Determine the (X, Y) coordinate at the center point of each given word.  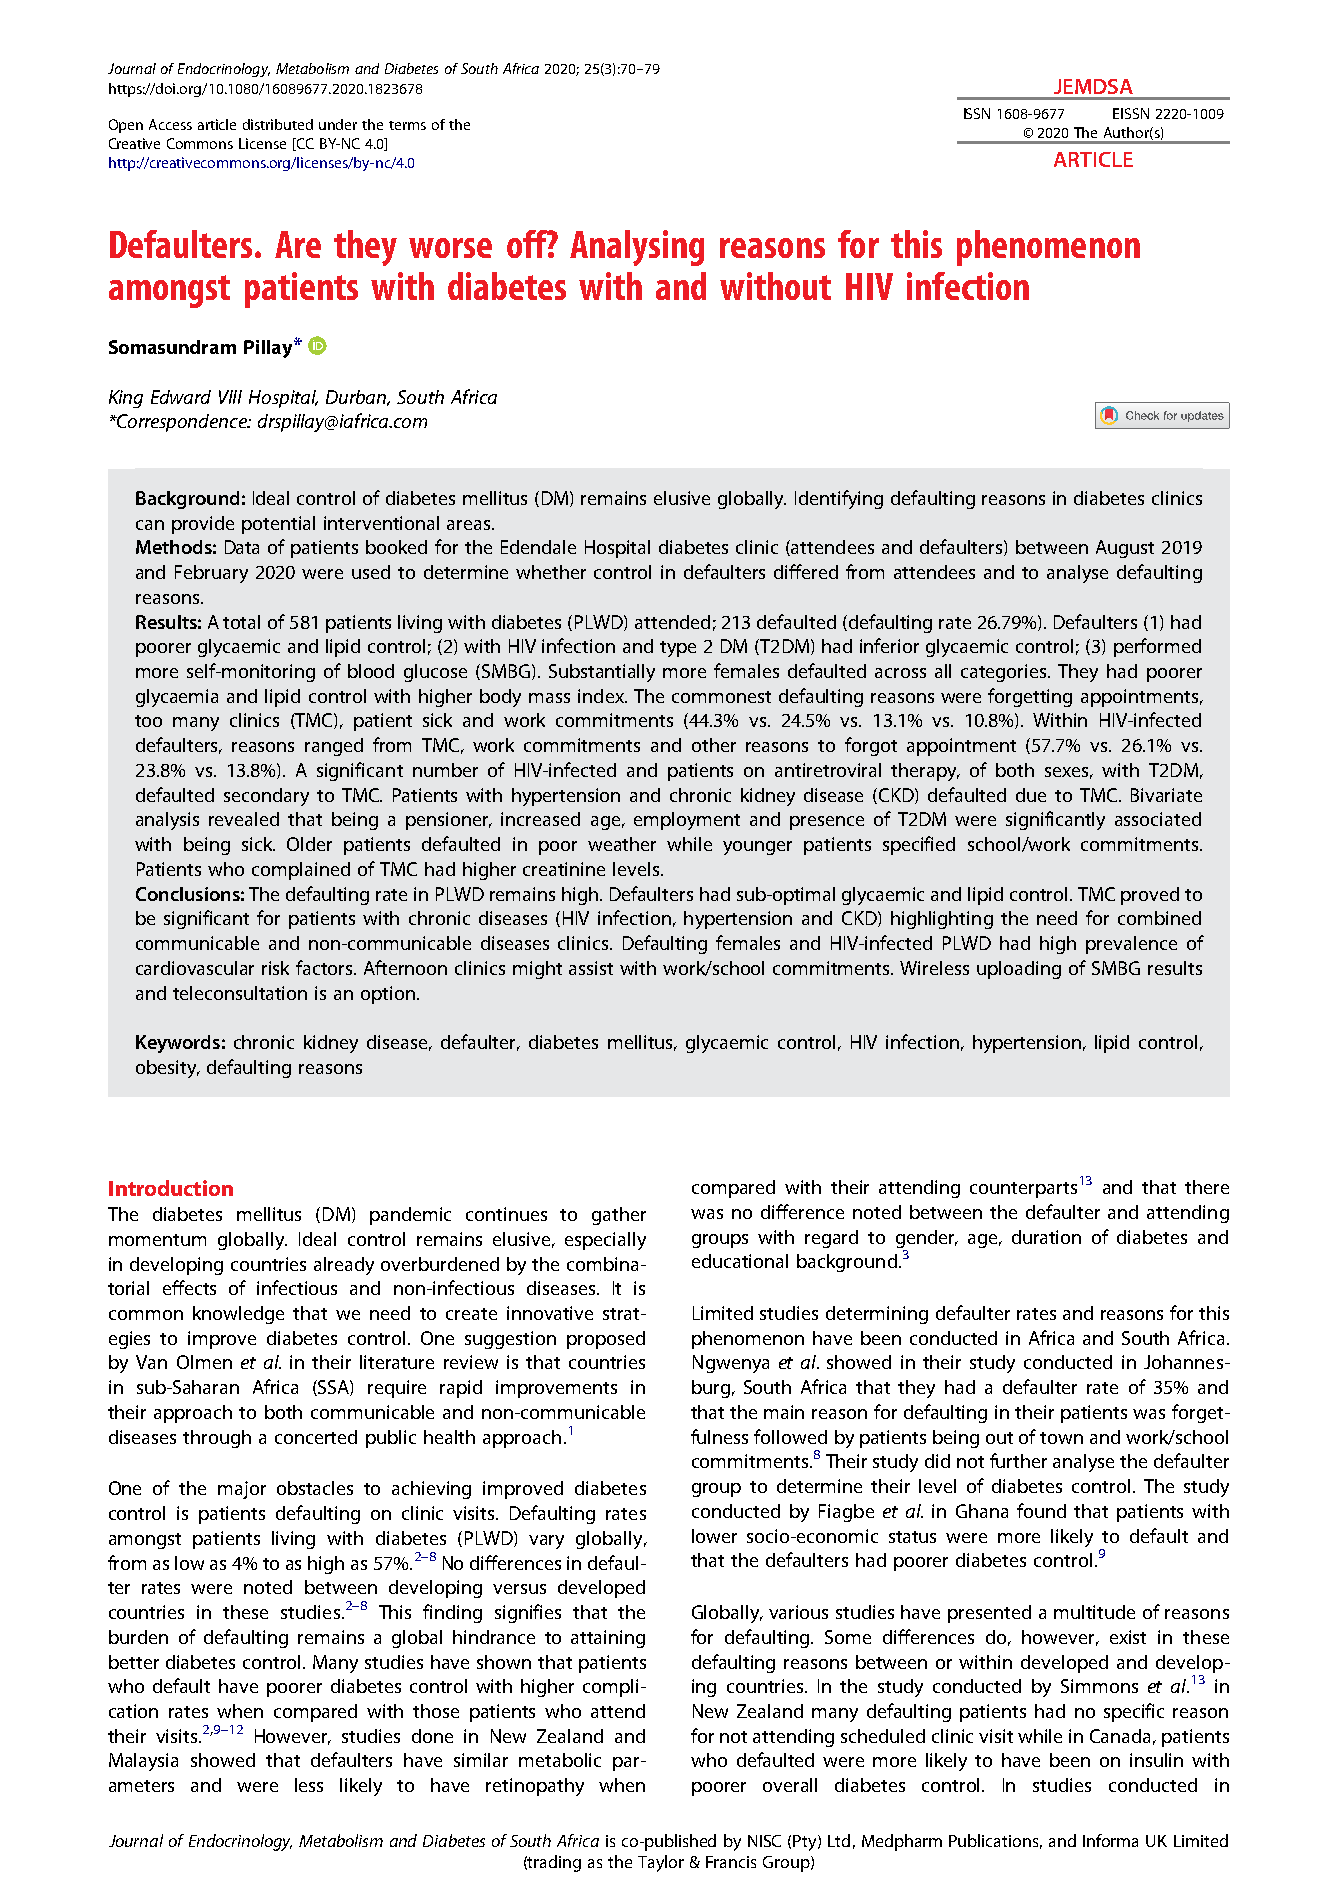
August (1125, 549)
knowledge (238, 1315)
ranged (334, 747)
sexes (1068, 773)
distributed (278, 124)
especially (605, 1241)
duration (1046, 1237)
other (714, 745)
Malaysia (143, 1762)
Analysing (637, 248)
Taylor (661, 1863)
